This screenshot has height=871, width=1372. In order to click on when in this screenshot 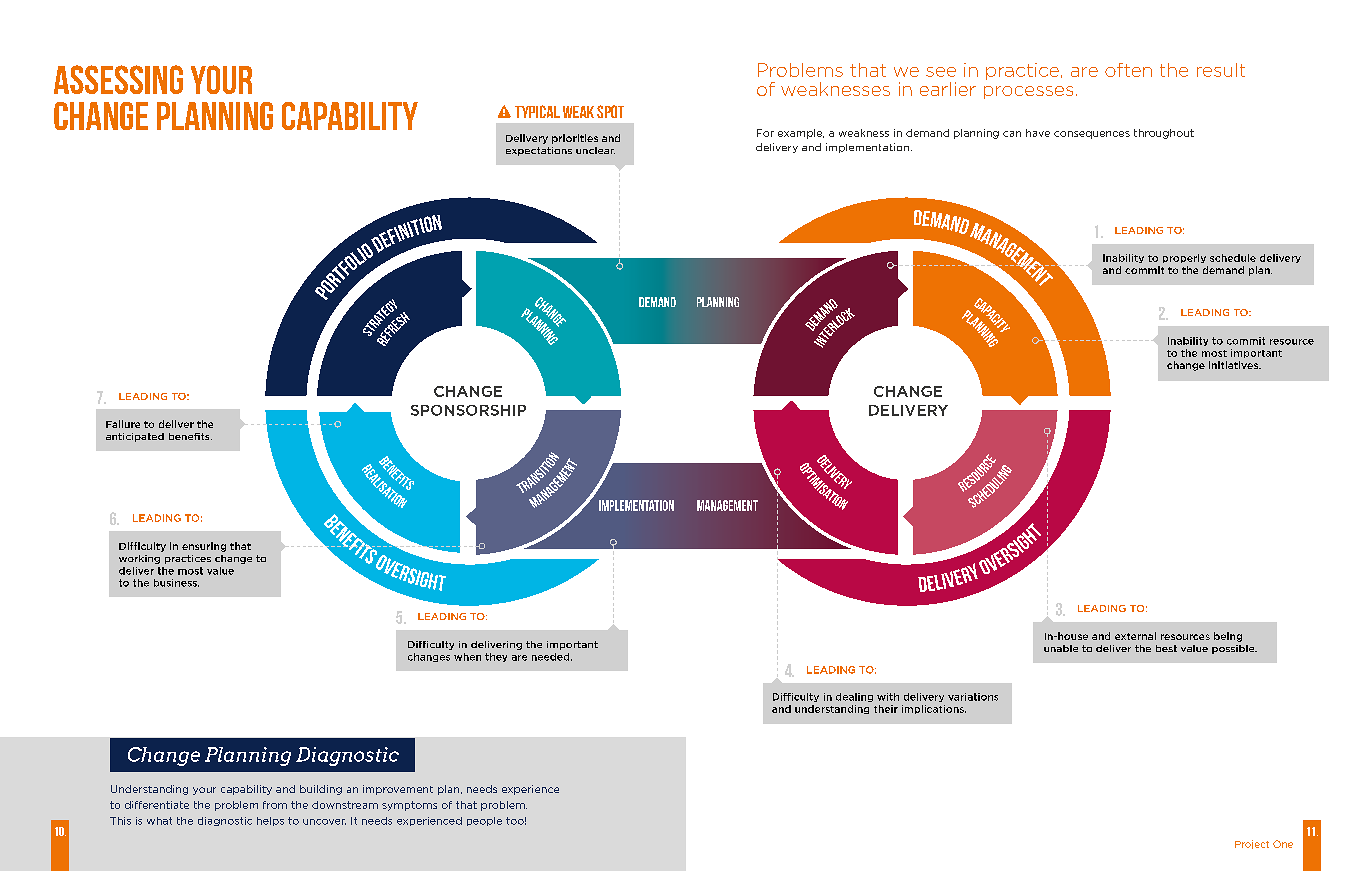, I will do `click(467, 657)`.
